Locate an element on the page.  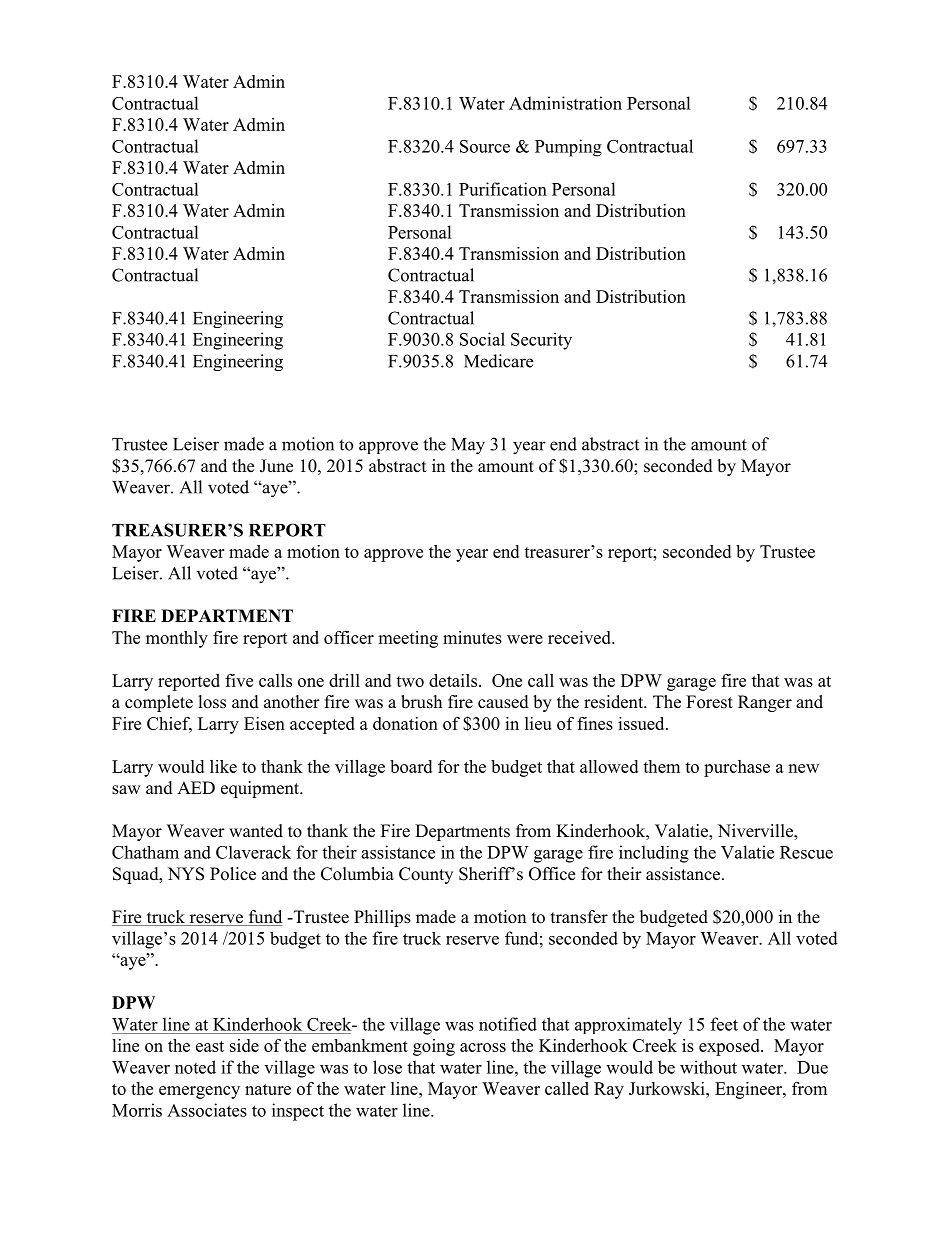
June is located at coordinates (276, 466).
